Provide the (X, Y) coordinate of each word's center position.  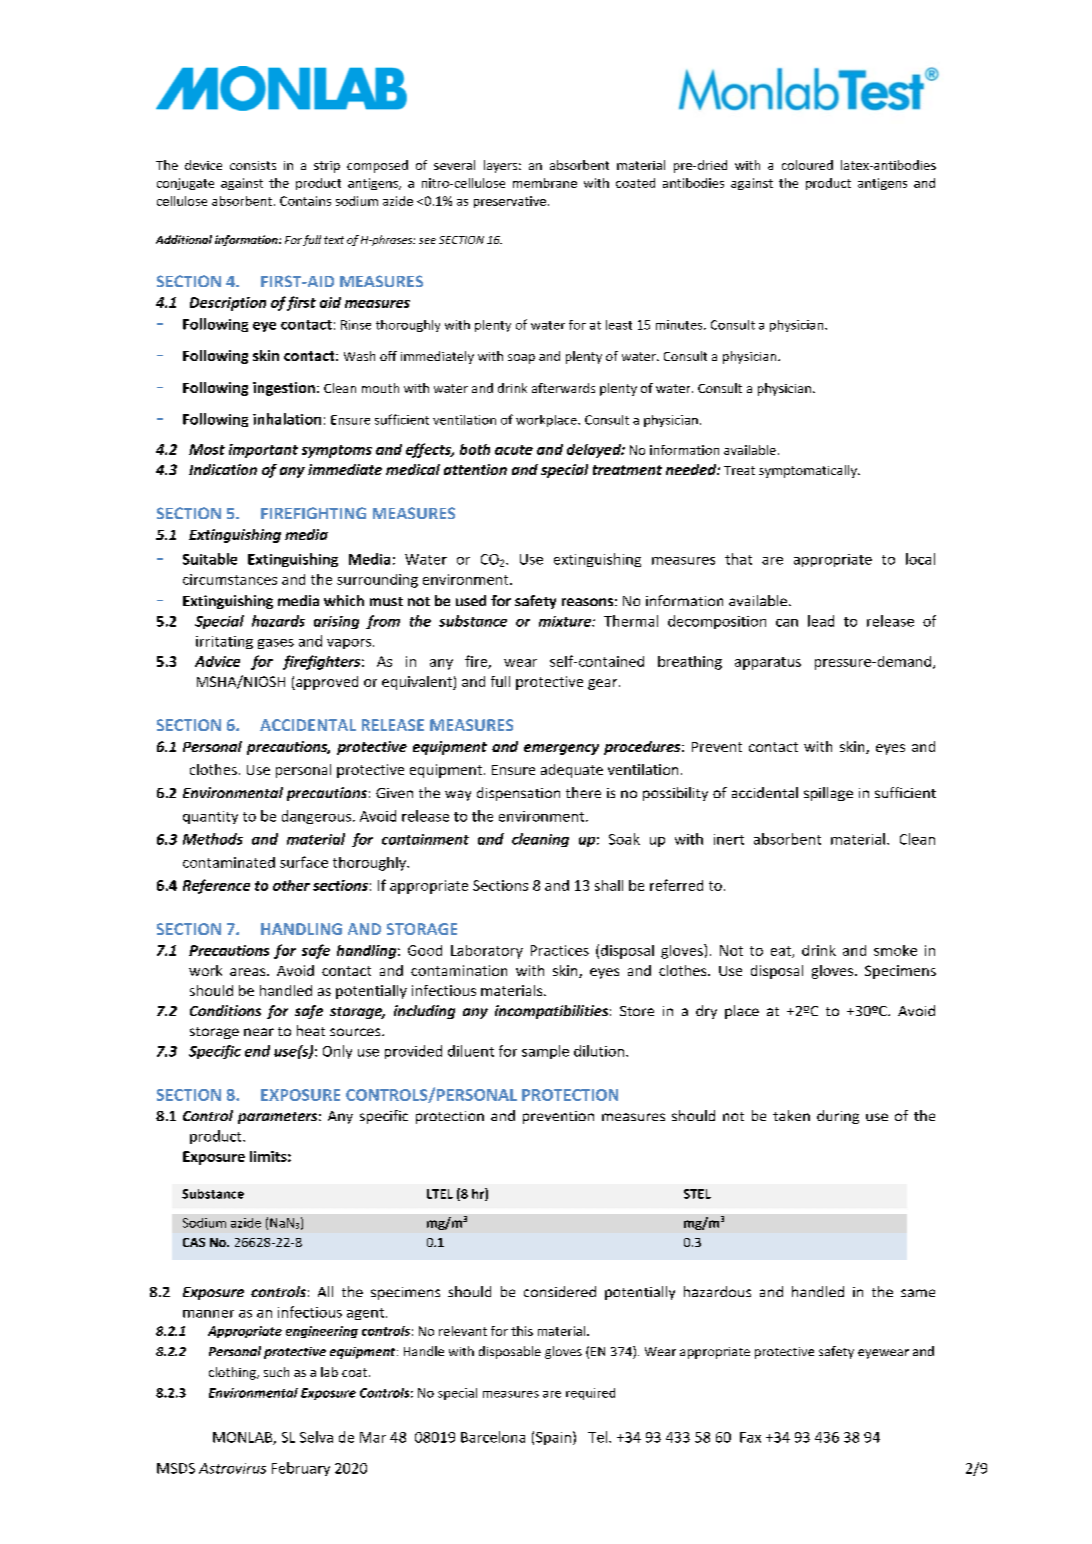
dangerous (316, 817)
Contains (305, 201)
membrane (545, 183)
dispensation (518, 794)
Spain (553, 1438)
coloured (807, 165)
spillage (828, 794)
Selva (316, 1437)
